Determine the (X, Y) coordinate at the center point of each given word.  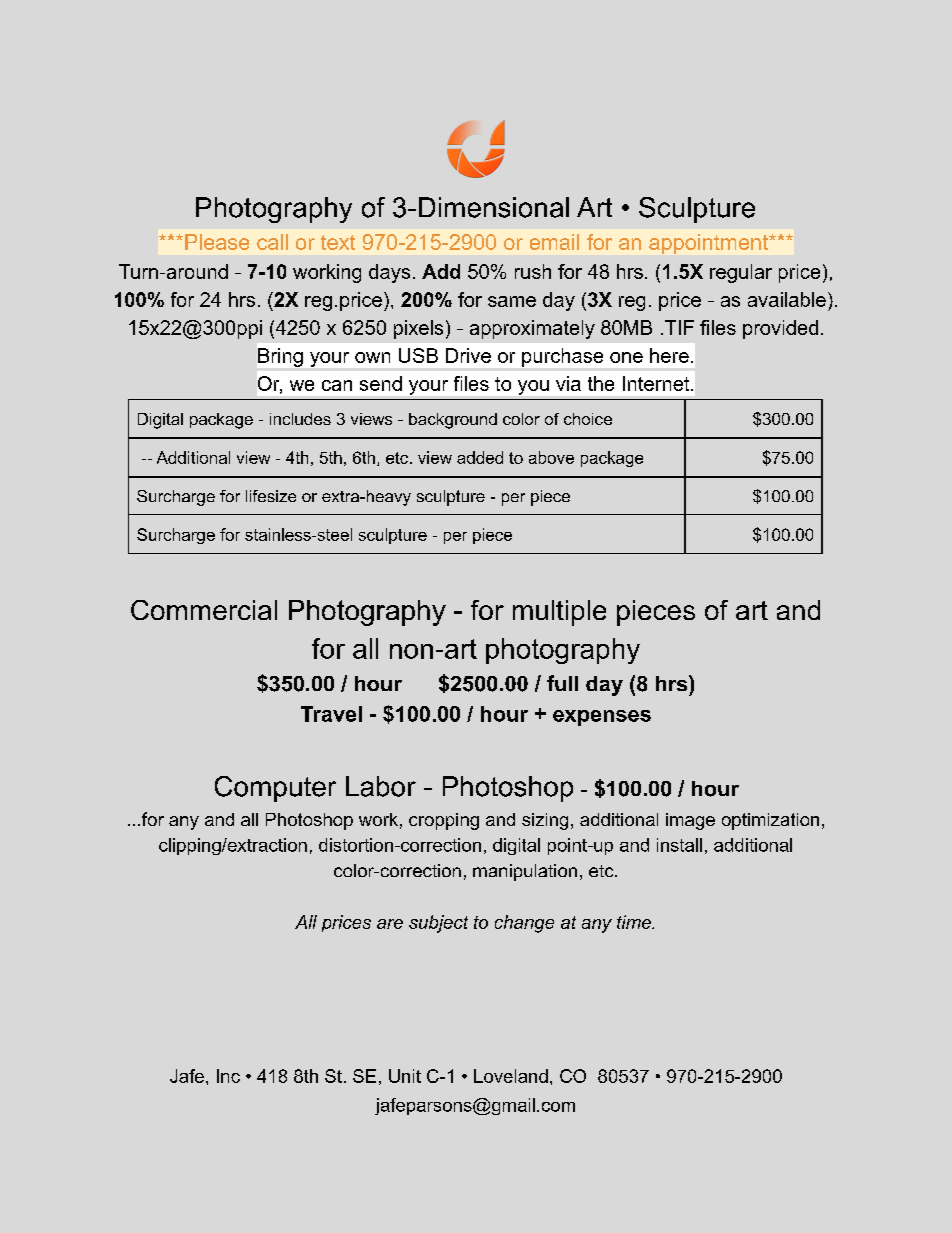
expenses (602, 718)
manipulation (525, 872)
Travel (331, 714)
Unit (405, 1076)
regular (741, 273)
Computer (275, 789)
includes (300, 419)
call (272, 242)
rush (533, 271)
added (480, 457)
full (562, 683)
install (679, 845)
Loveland (511, 1076)
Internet (657, 383)
